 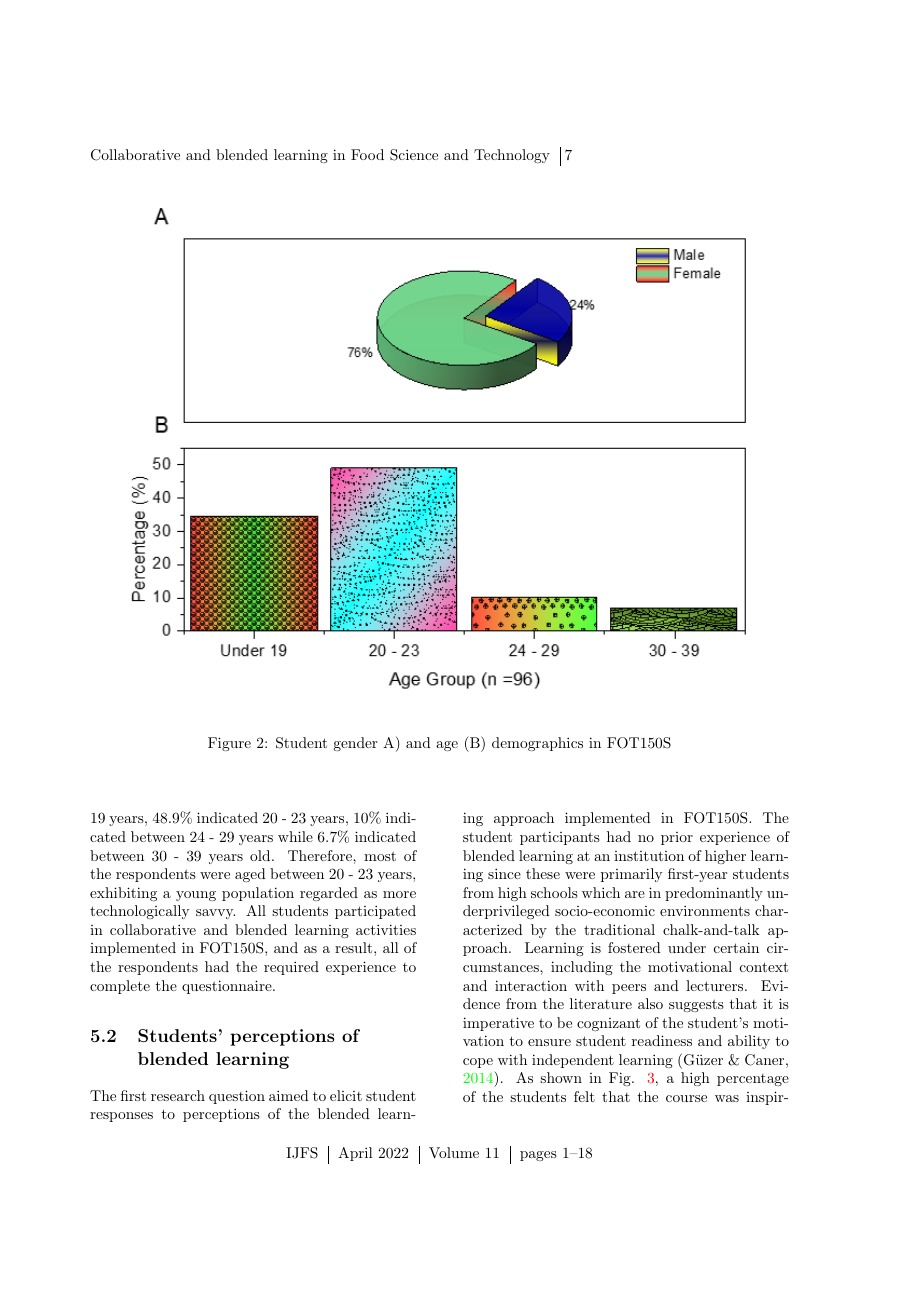 I want to click on Food, so click(x=367, y=154).
